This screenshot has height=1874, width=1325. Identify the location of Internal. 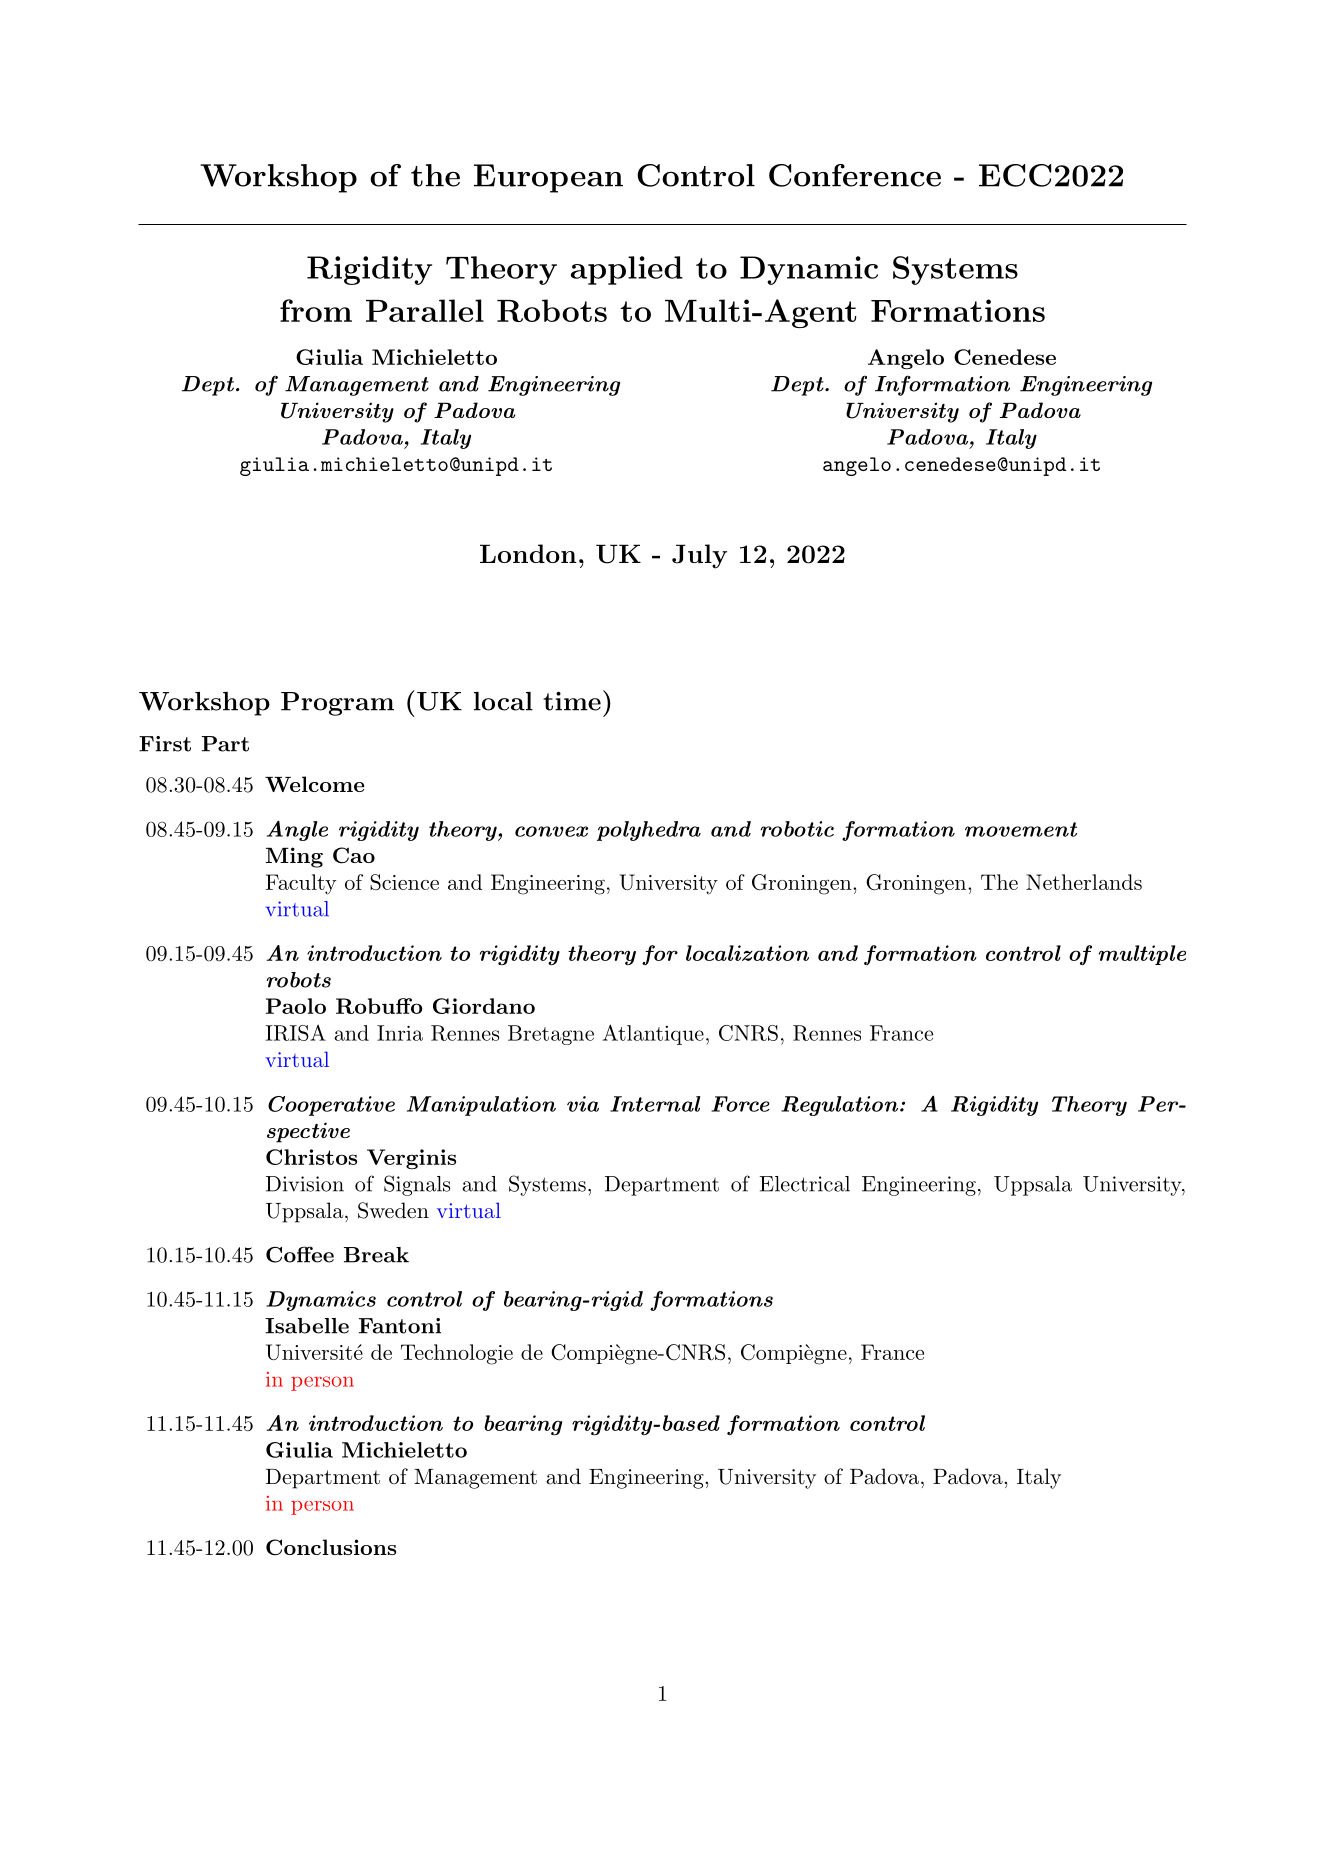
(655, 1104).
